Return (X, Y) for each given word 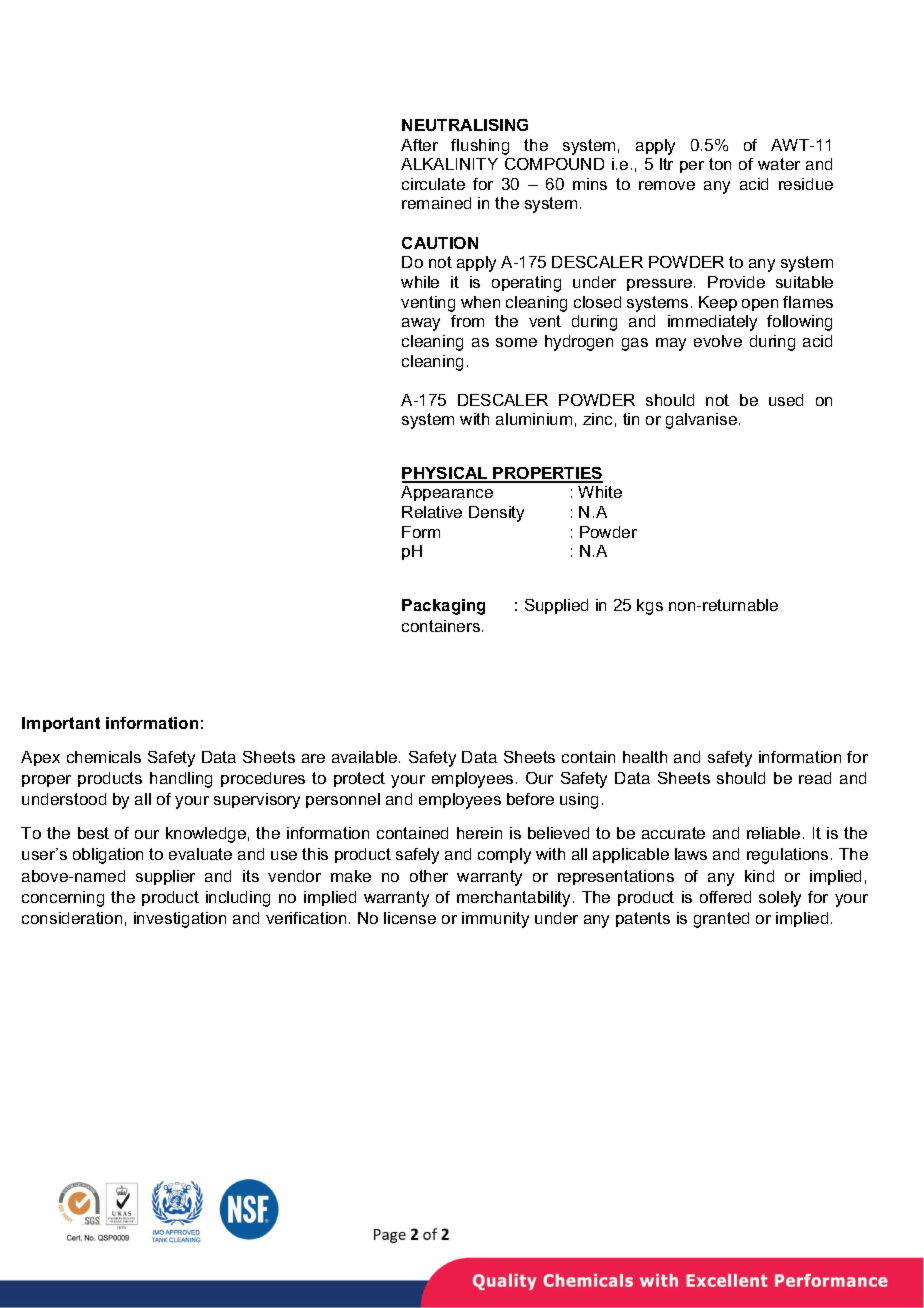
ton (720, 164)
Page (390, 1236)
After (419, 145)
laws (691, 854)
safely (417, 856)
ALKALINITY (449, 164)
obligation (108, 856)
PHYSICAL (446, 474)
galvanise (703, 421)
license (410, 918)
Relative (432, 512)
